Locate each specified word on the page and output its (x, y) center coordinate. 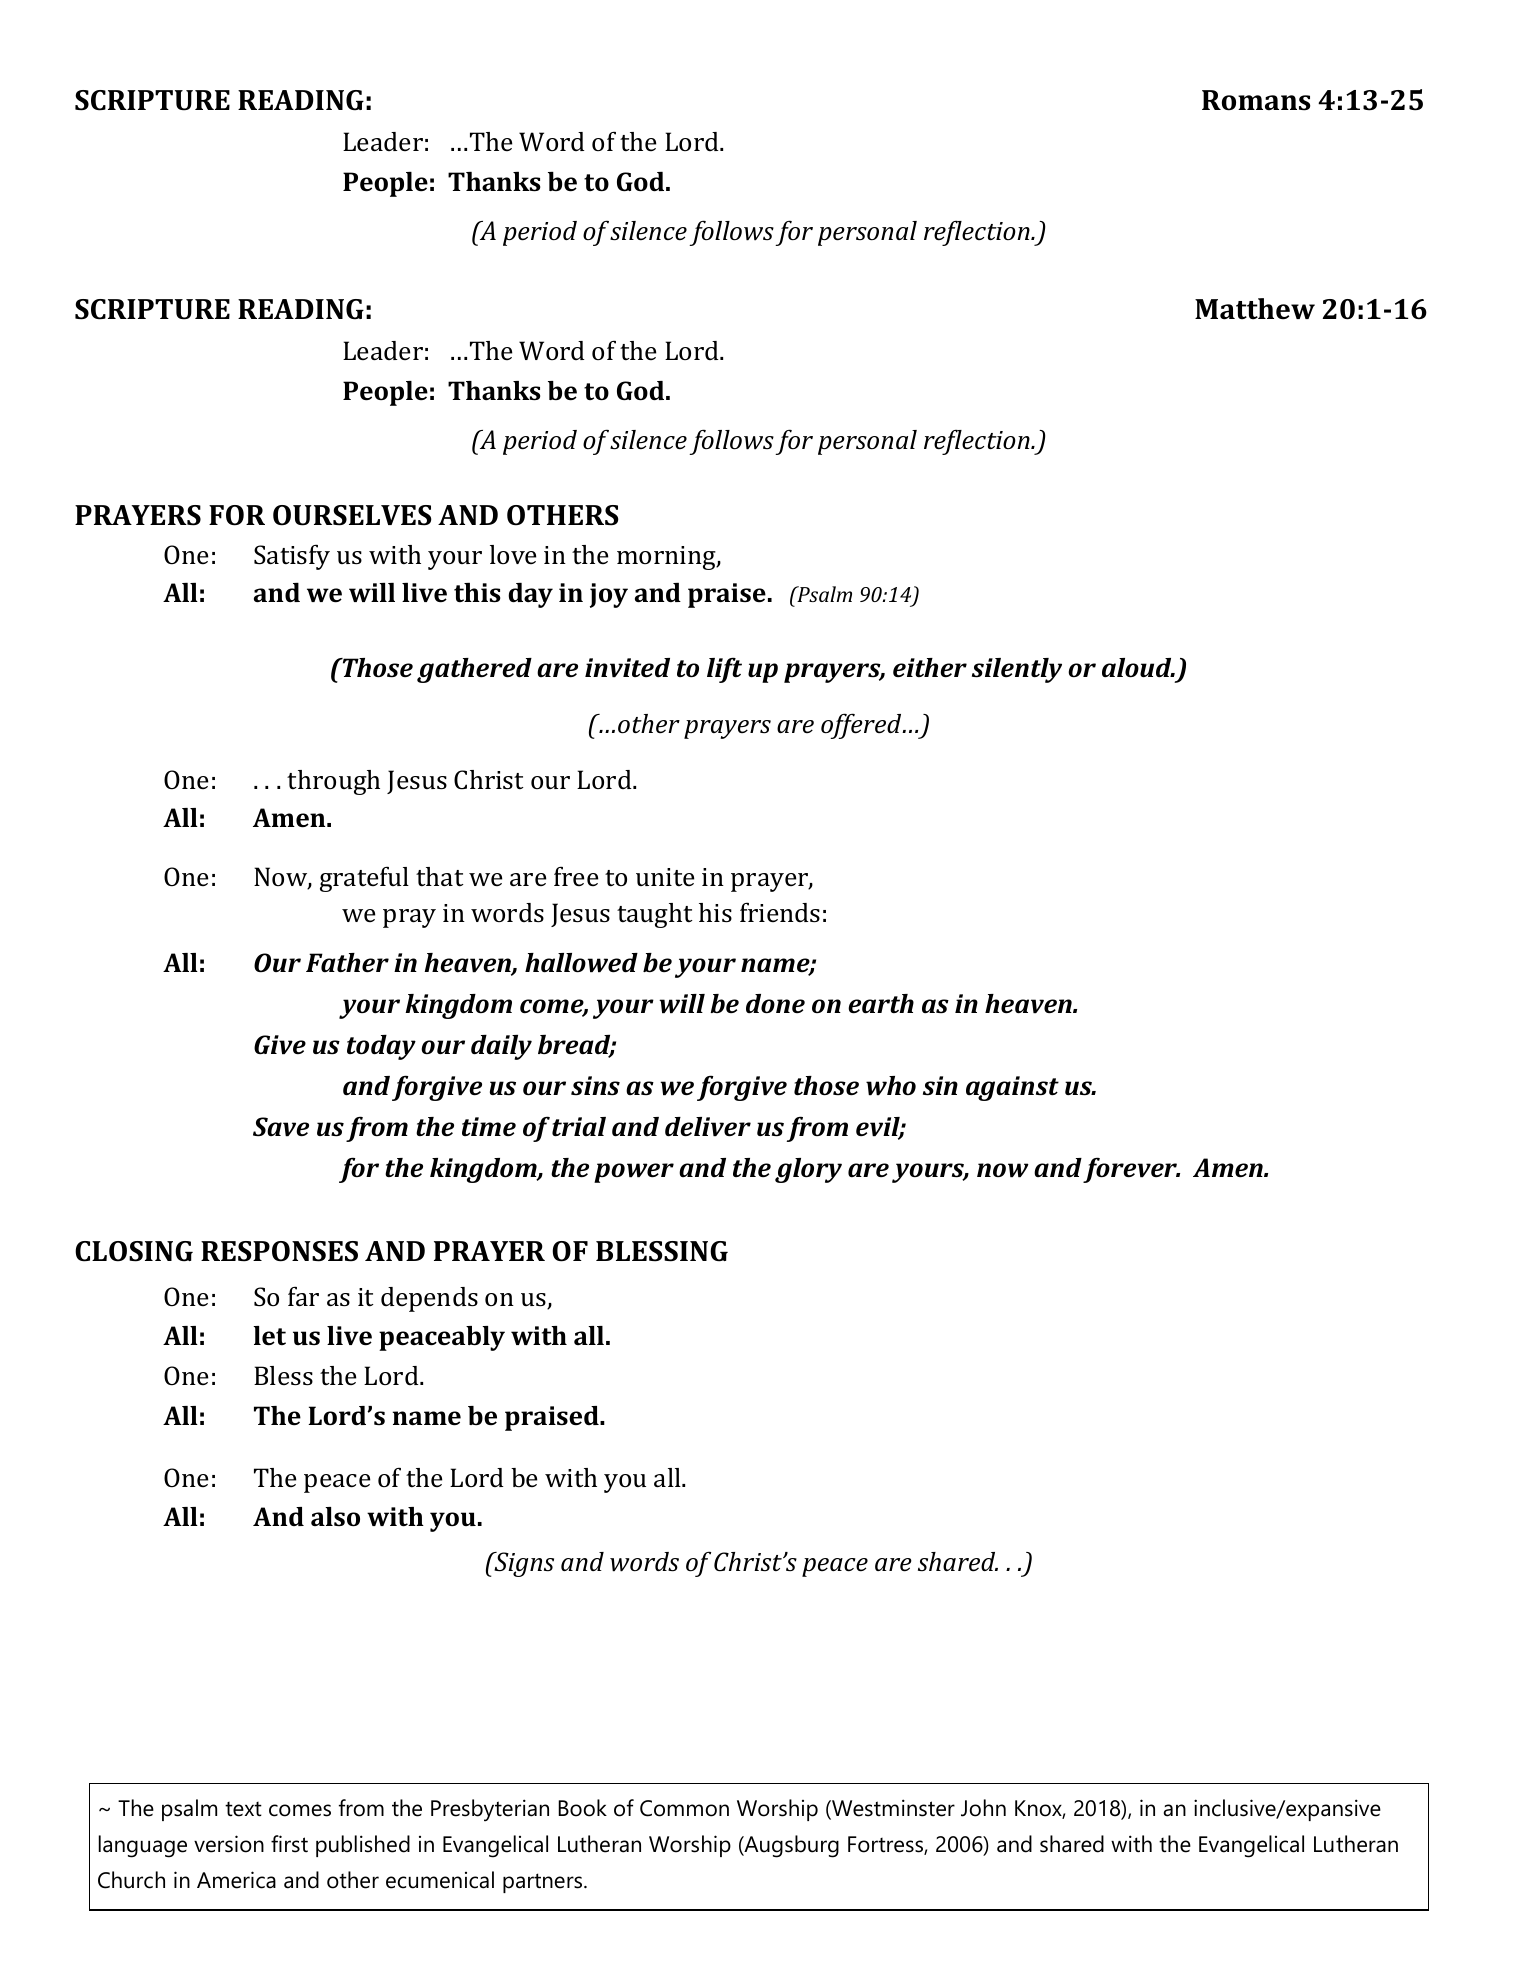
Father (347, 963)
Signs (523, 1564)
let (269, 1336)
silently (1017, 670)
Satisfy (292, 557)
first (289, 1844)
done (775, 1004)
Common (684, 1808)
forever (1131, 1170)
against (1012, 1088)
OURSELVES (352, 515)
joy (609, 595)
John (983, 1808)
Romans (1256, 100)
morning (667, 558)
